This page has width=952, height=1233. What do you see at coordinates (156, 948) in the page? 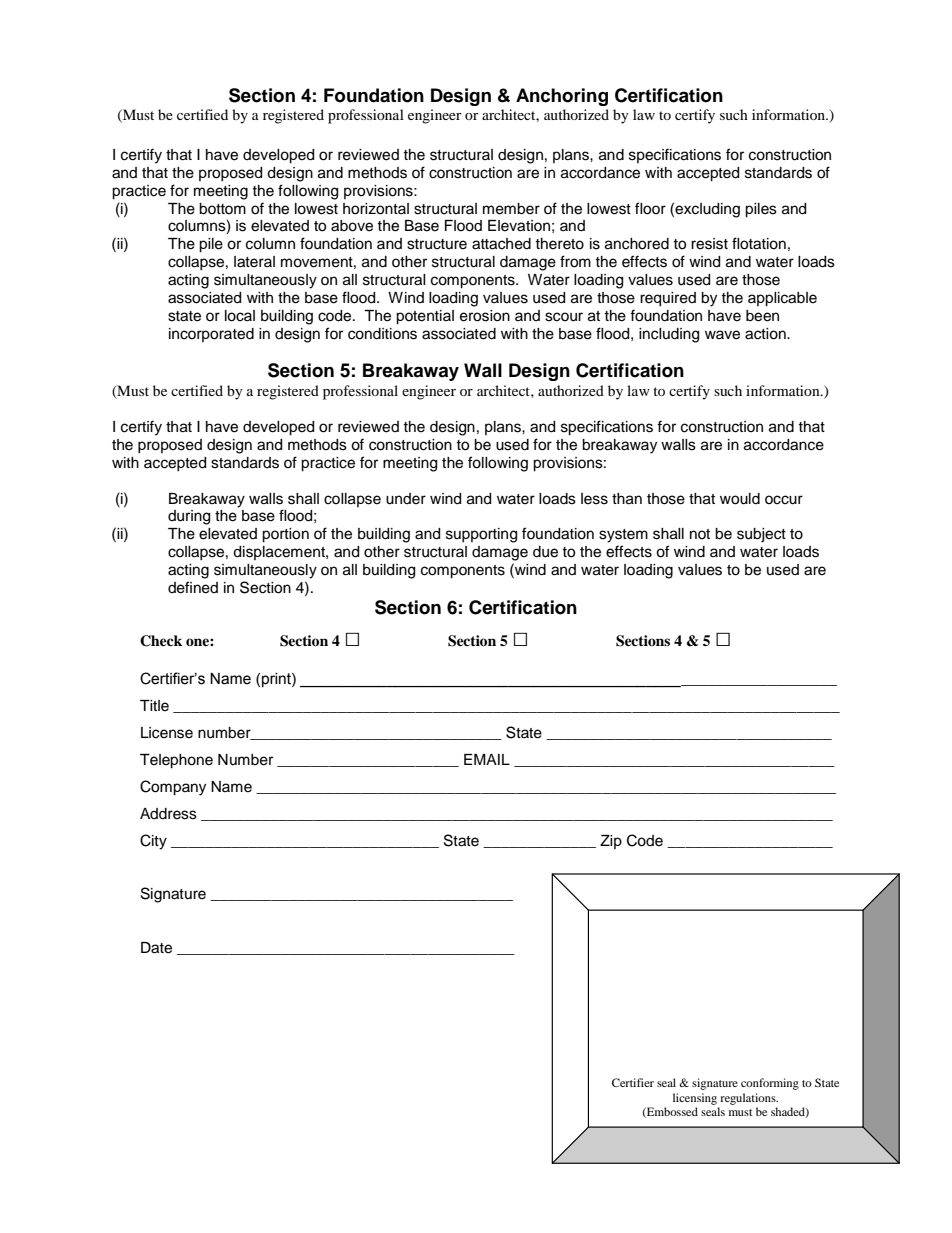
I see `Date` at bounding box center [156, 948].
